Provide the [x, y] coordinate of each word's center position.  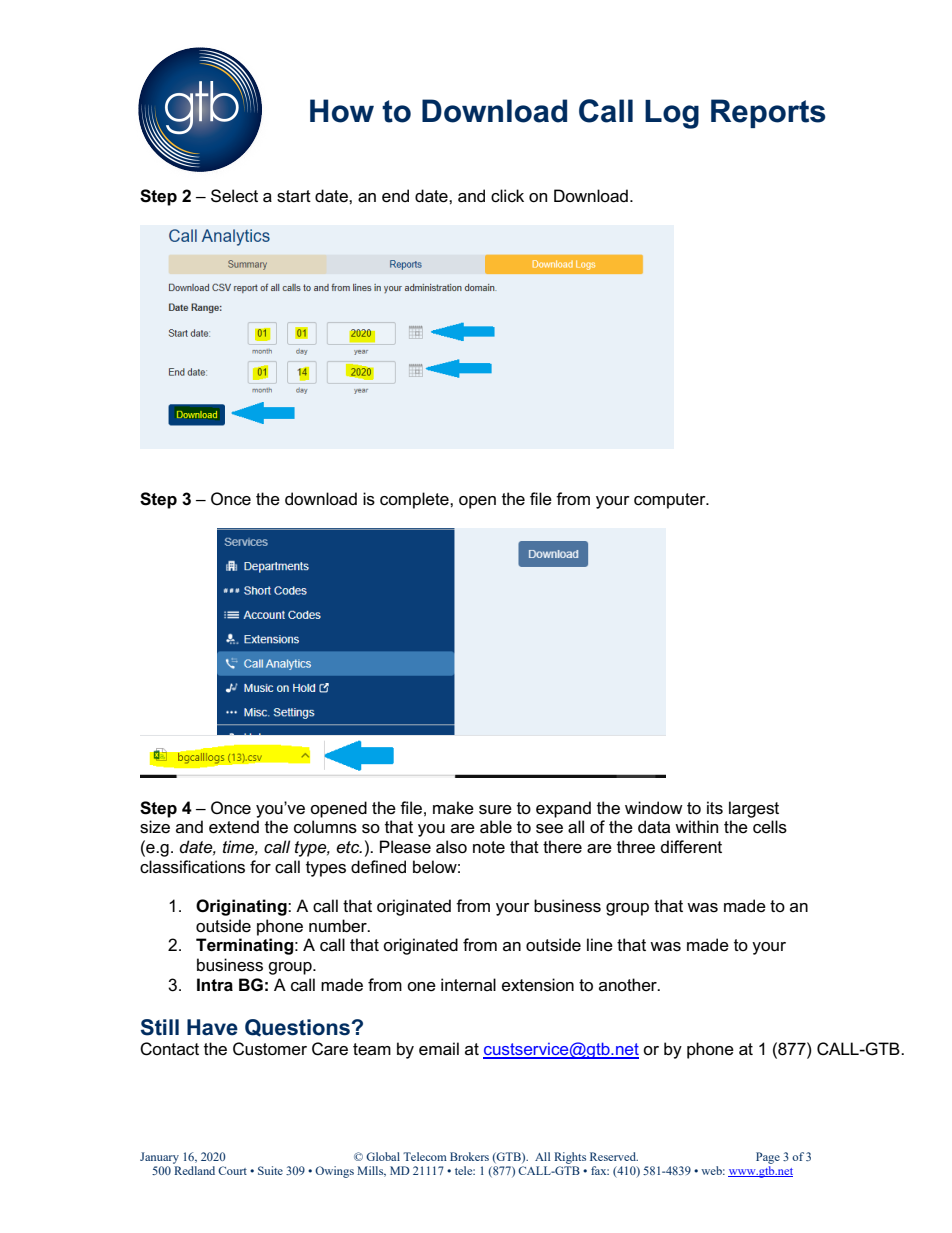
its [715, 808]
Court [232, 1170]
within [696, 826]
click [507, 196]
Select [234, 196]
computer [671, 501]
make [453, 808]
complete [415, 500]
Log [672, 114]
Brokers [469, 1156]
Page [768, 1158]
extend [234, 827]
